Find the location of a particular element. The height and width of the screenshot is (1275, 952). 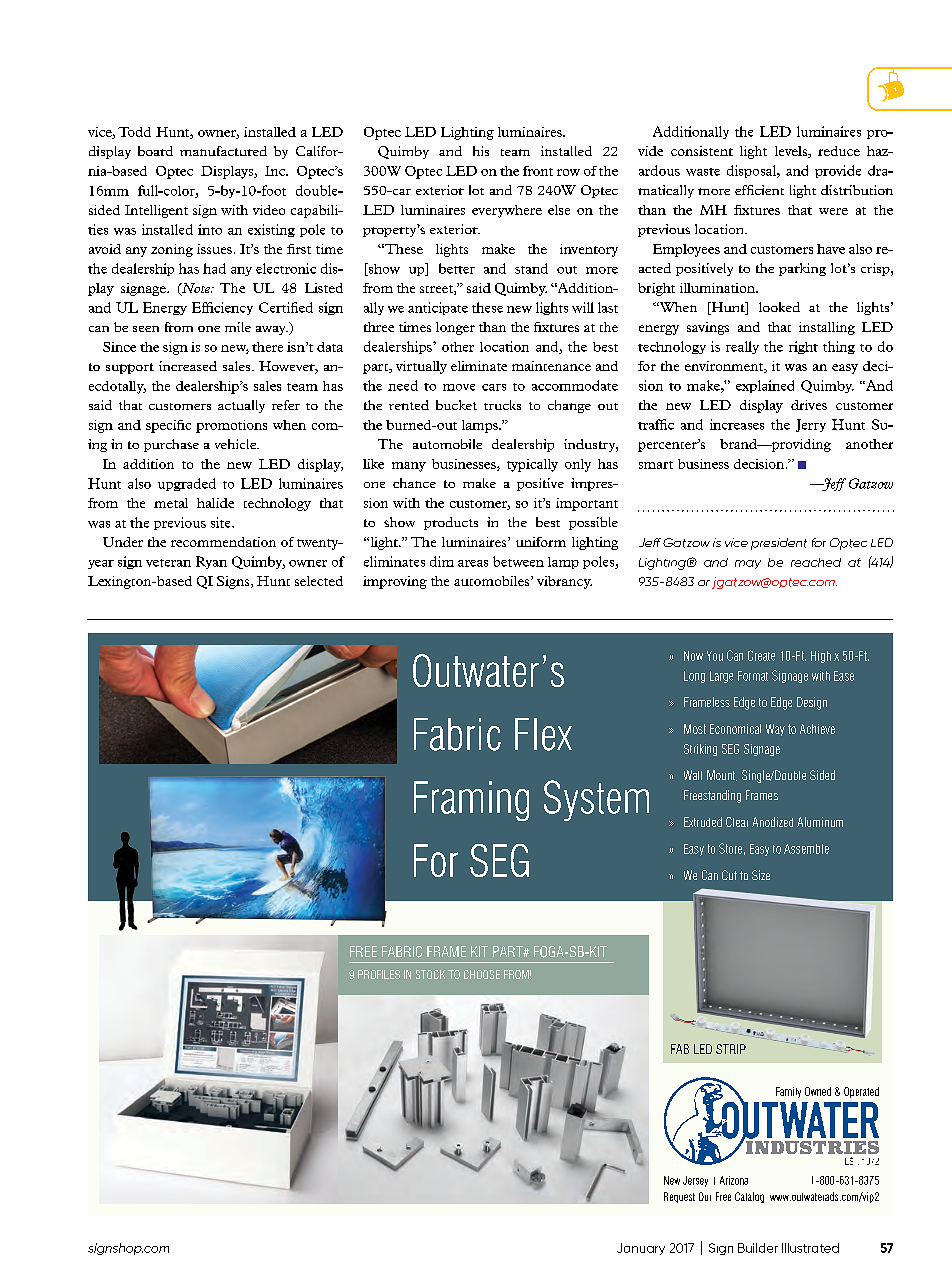

levels is located at coordinates (792, 152).
